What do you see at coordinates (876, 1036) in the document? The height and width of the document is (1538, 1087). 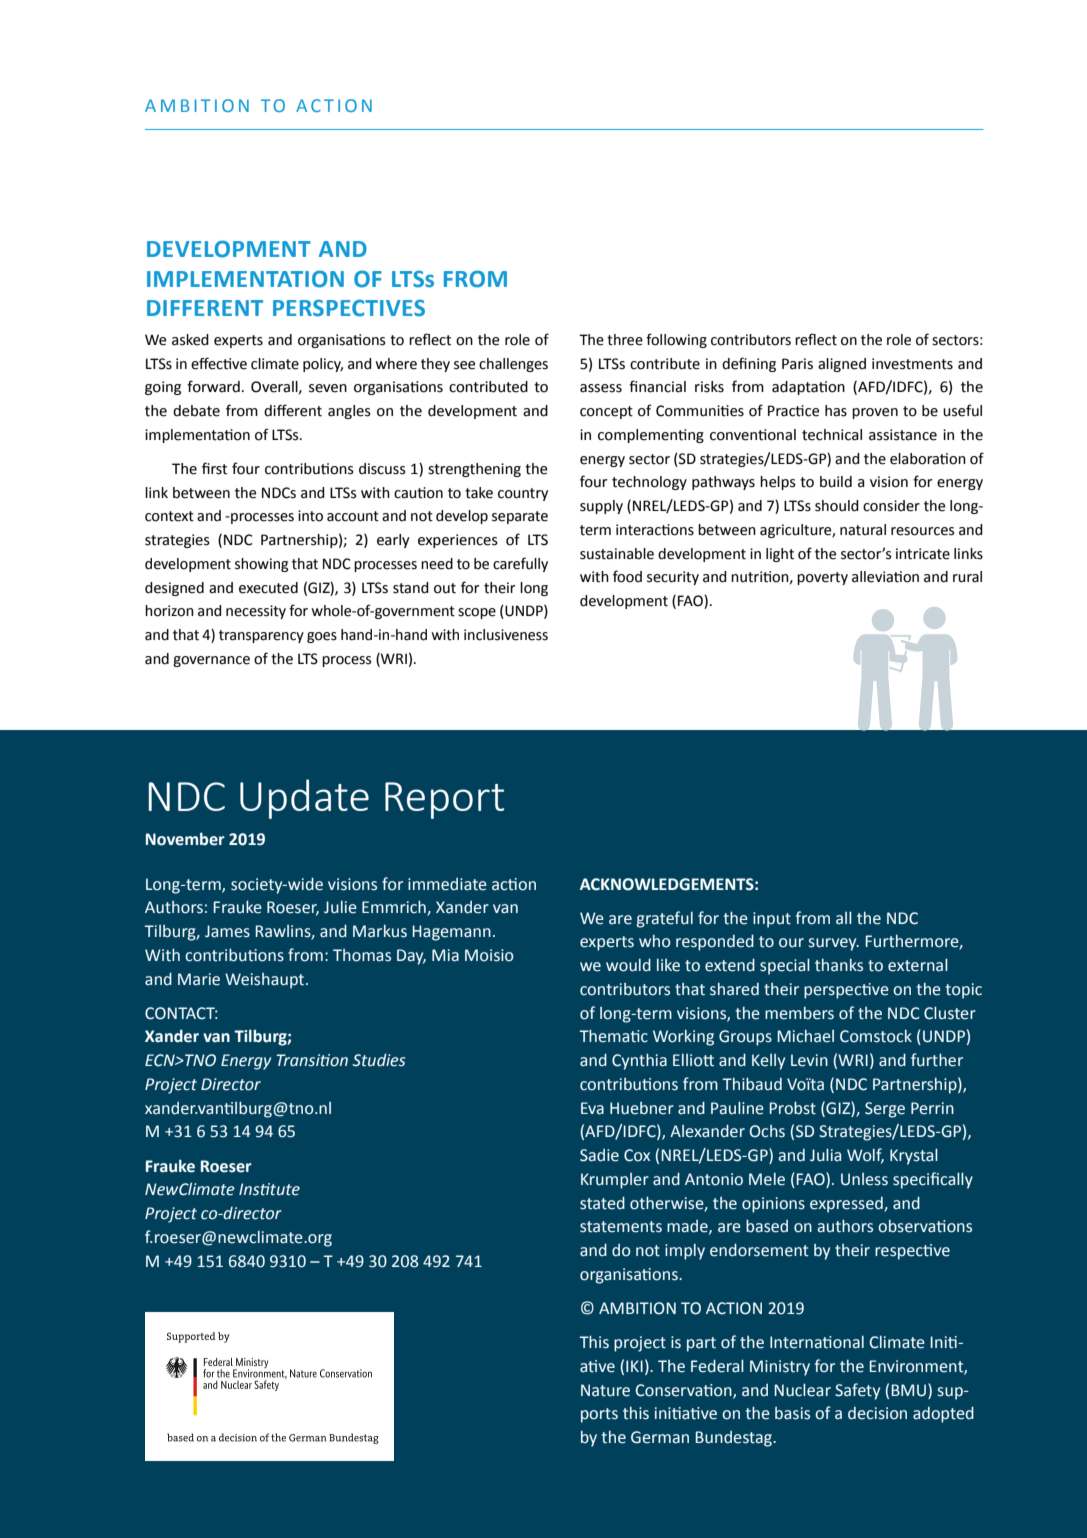 I see `Comstock` at bounding box center [876, 1036].
